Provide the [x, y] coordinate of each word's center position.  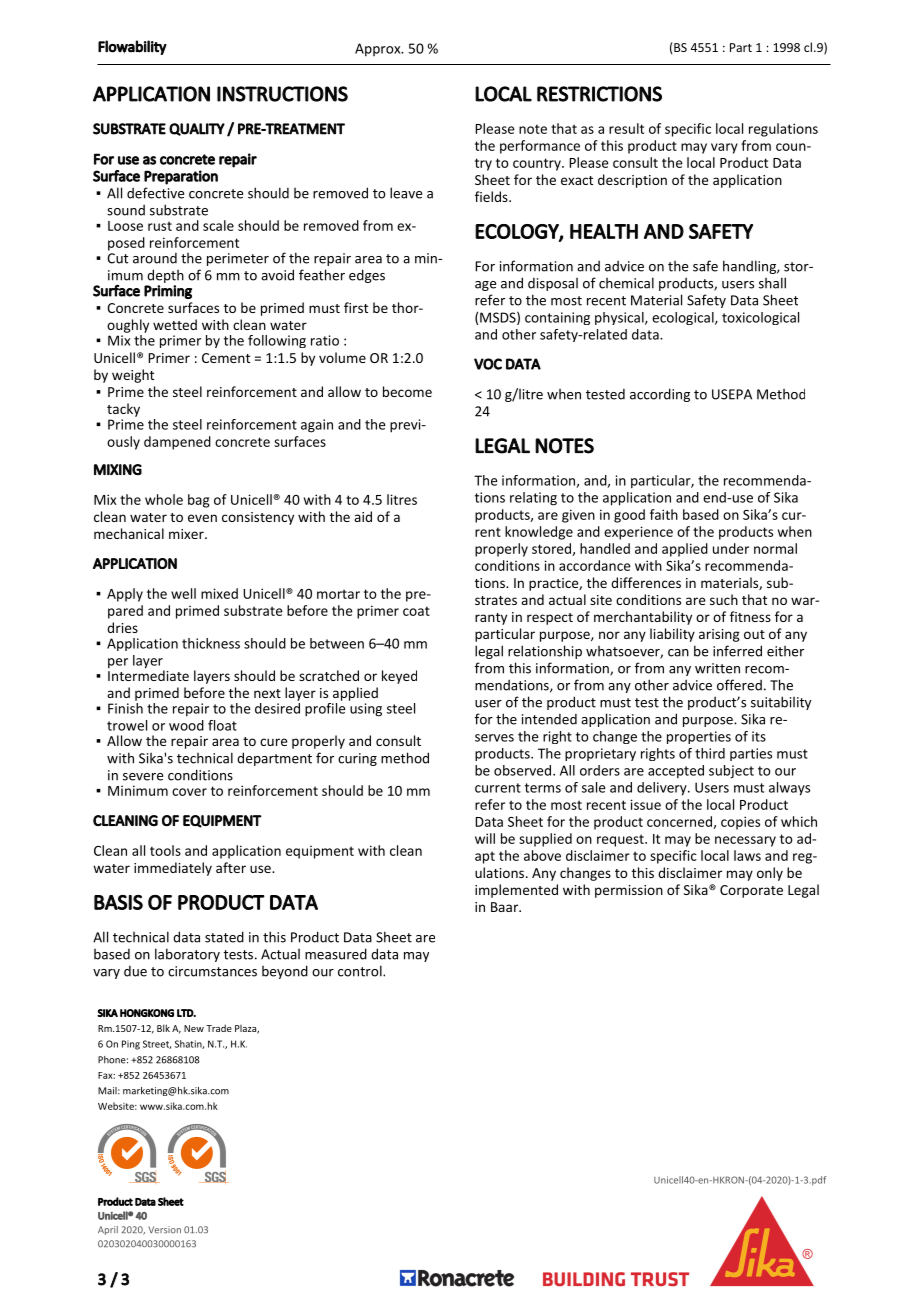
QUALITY [197, 129]
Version [164, 1230]
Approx [379, 50]
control [361, 971]
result [626, 128]
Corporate [751, 891]
